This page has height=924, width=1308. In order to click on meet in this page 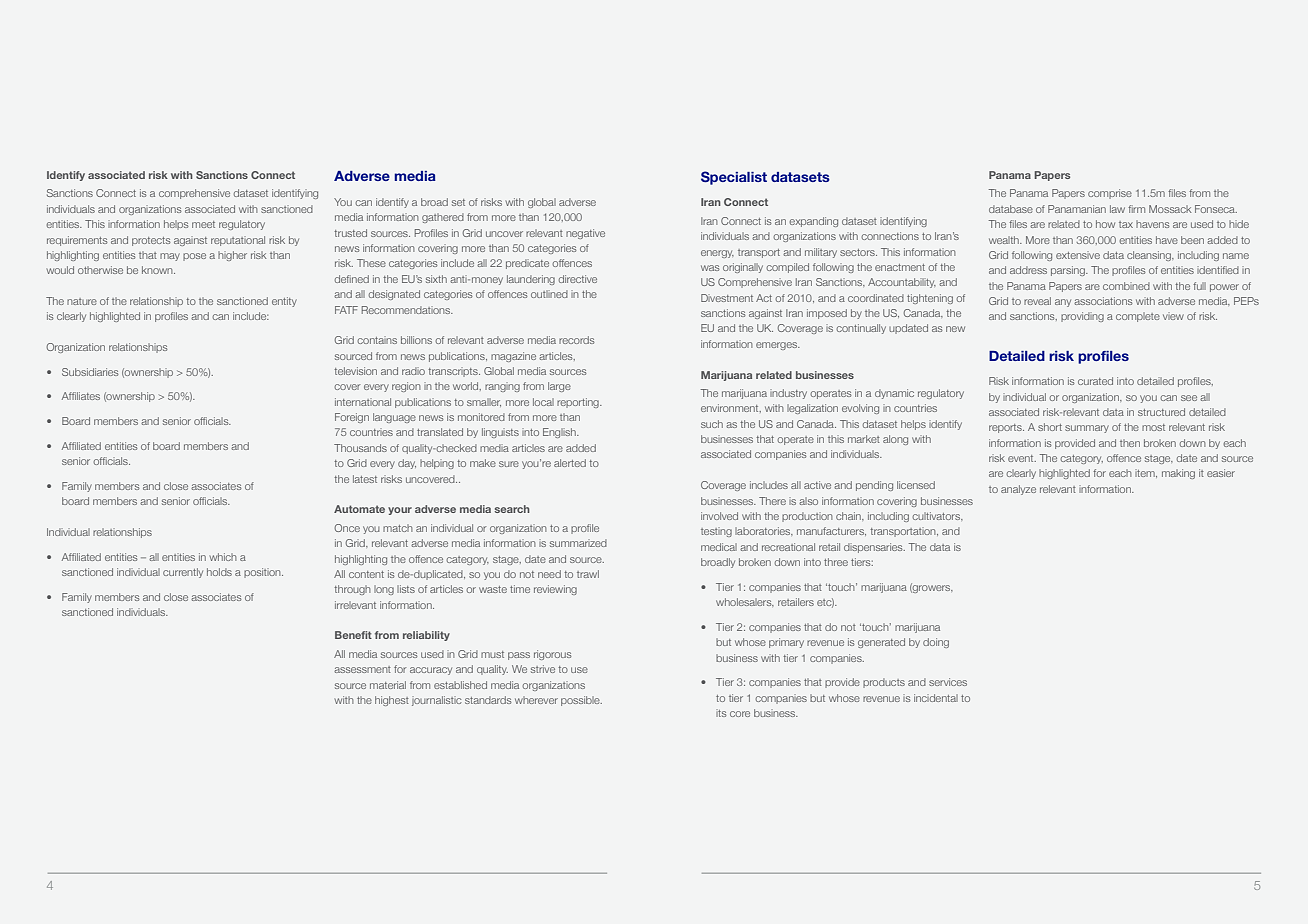, I will do `click(203, 224)`.
